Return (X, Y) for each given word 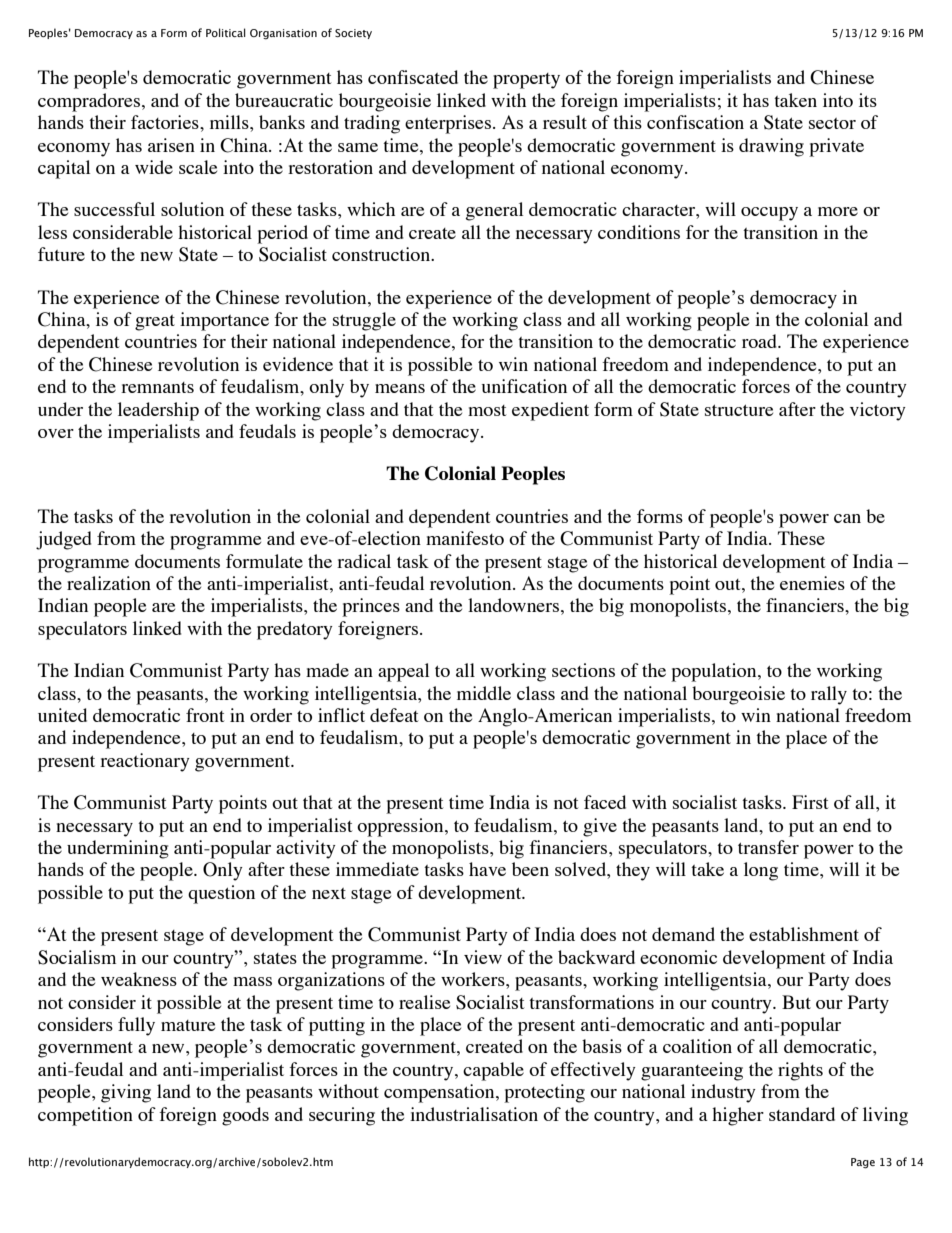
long (761, 871)
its (868, 100)
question (221, 894)
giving (126, 1093)
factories (166, 122)
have (487, 869)
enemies (812, 583)
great (155, 323)
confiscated (413, 77)
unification (524, 386)
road (760, 341)
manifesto (465, 538)
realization (109, 583)
